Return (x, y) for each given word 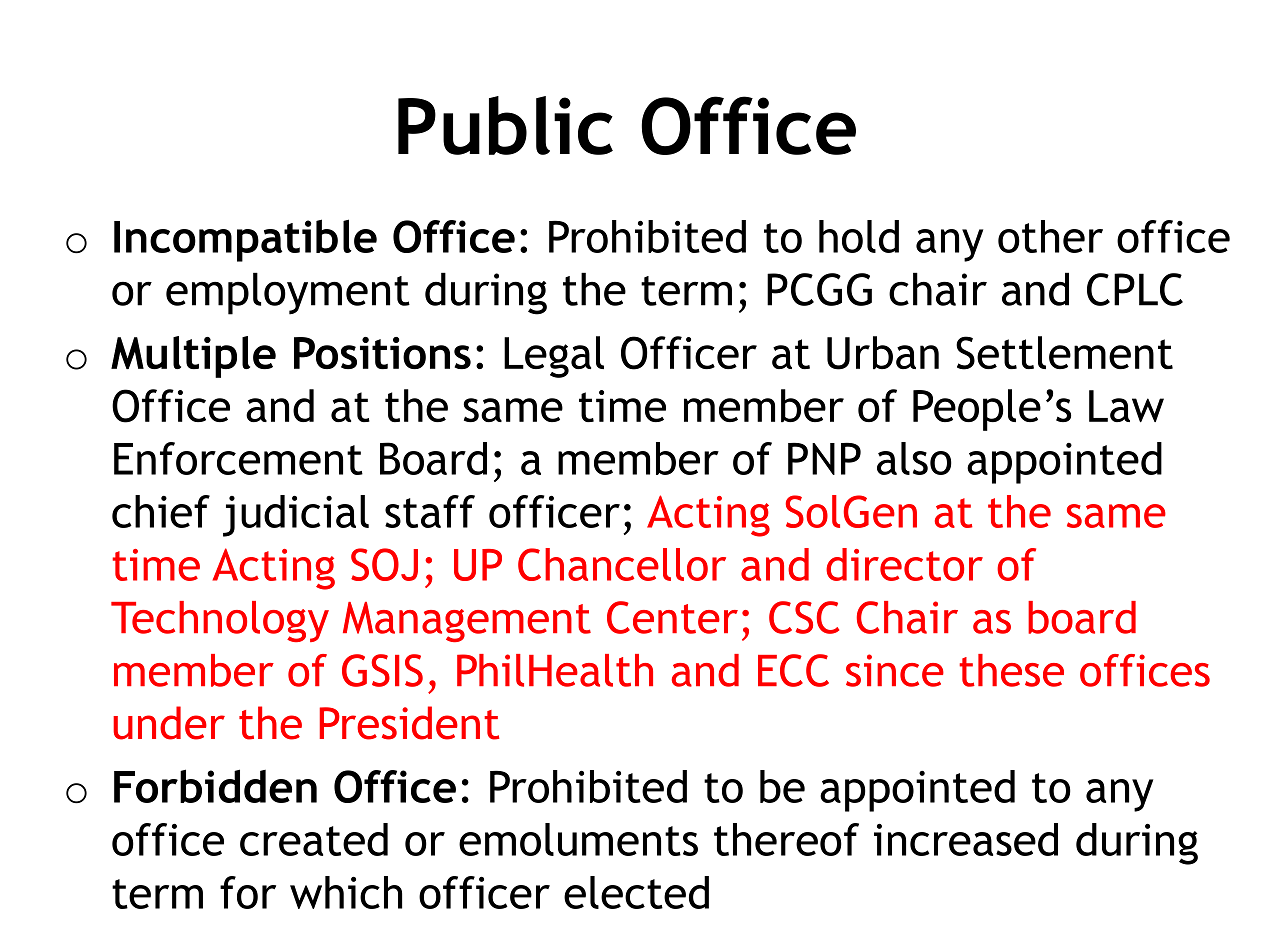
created (314, 839)
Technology (220, 621)
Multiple (193, 357)
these (1011, 670)
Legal (554, 357)
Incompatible (245, 240)
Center (672, 617)
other (1050, 236)
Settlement (1064, 353)
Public (505, 125)
